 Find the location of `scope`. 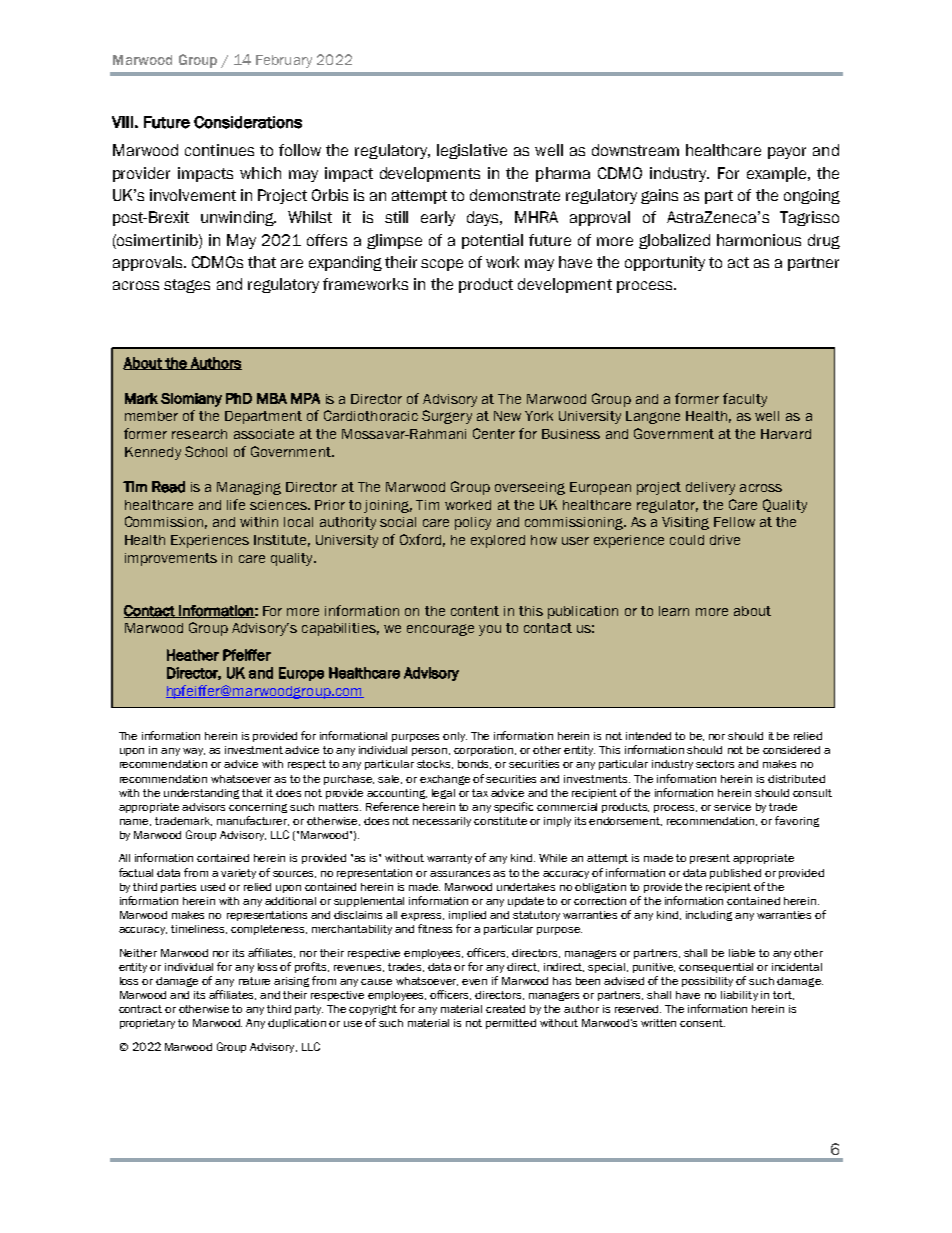

scope is located at coordinates (442, 265).
